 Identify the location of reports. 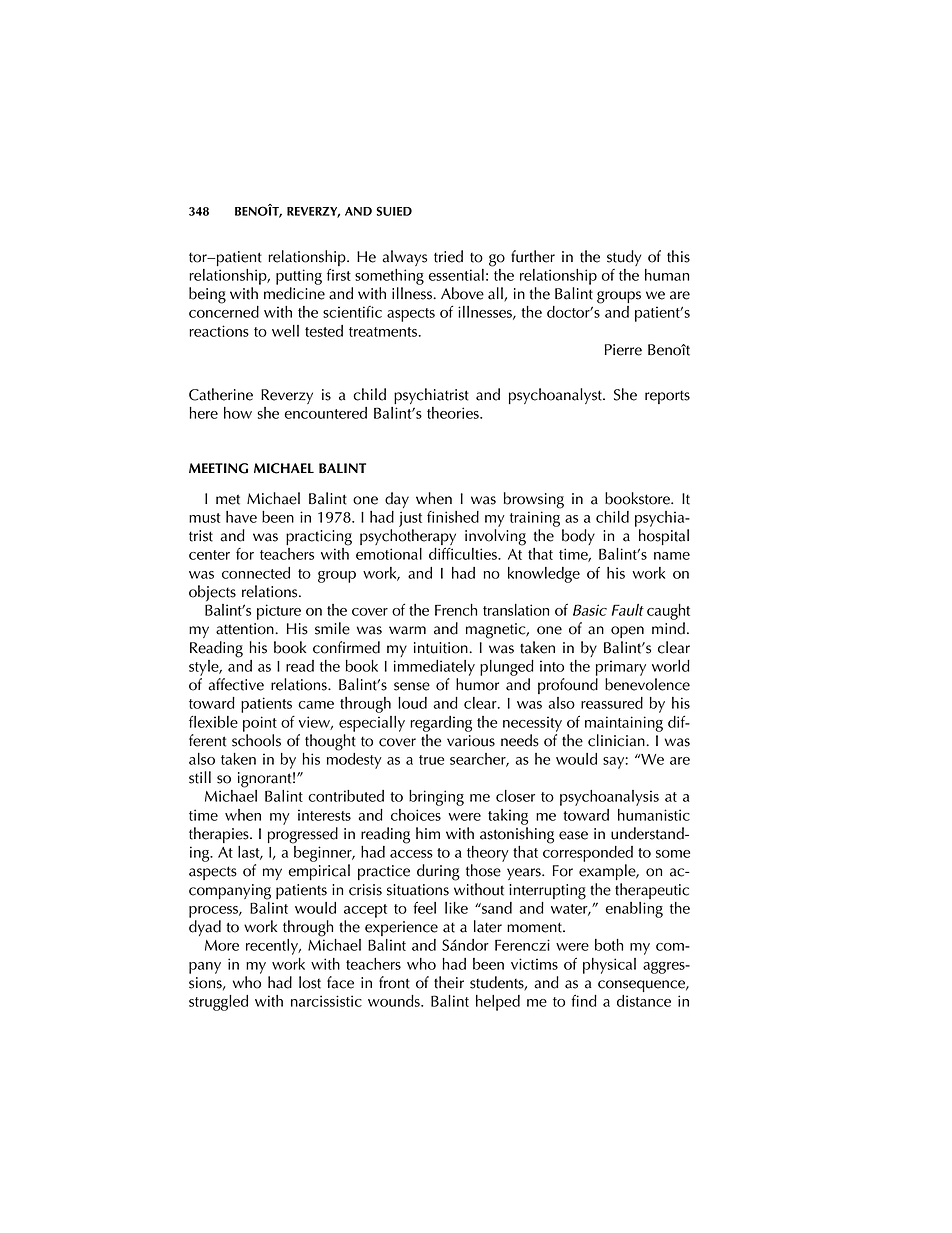
(667, 397).
